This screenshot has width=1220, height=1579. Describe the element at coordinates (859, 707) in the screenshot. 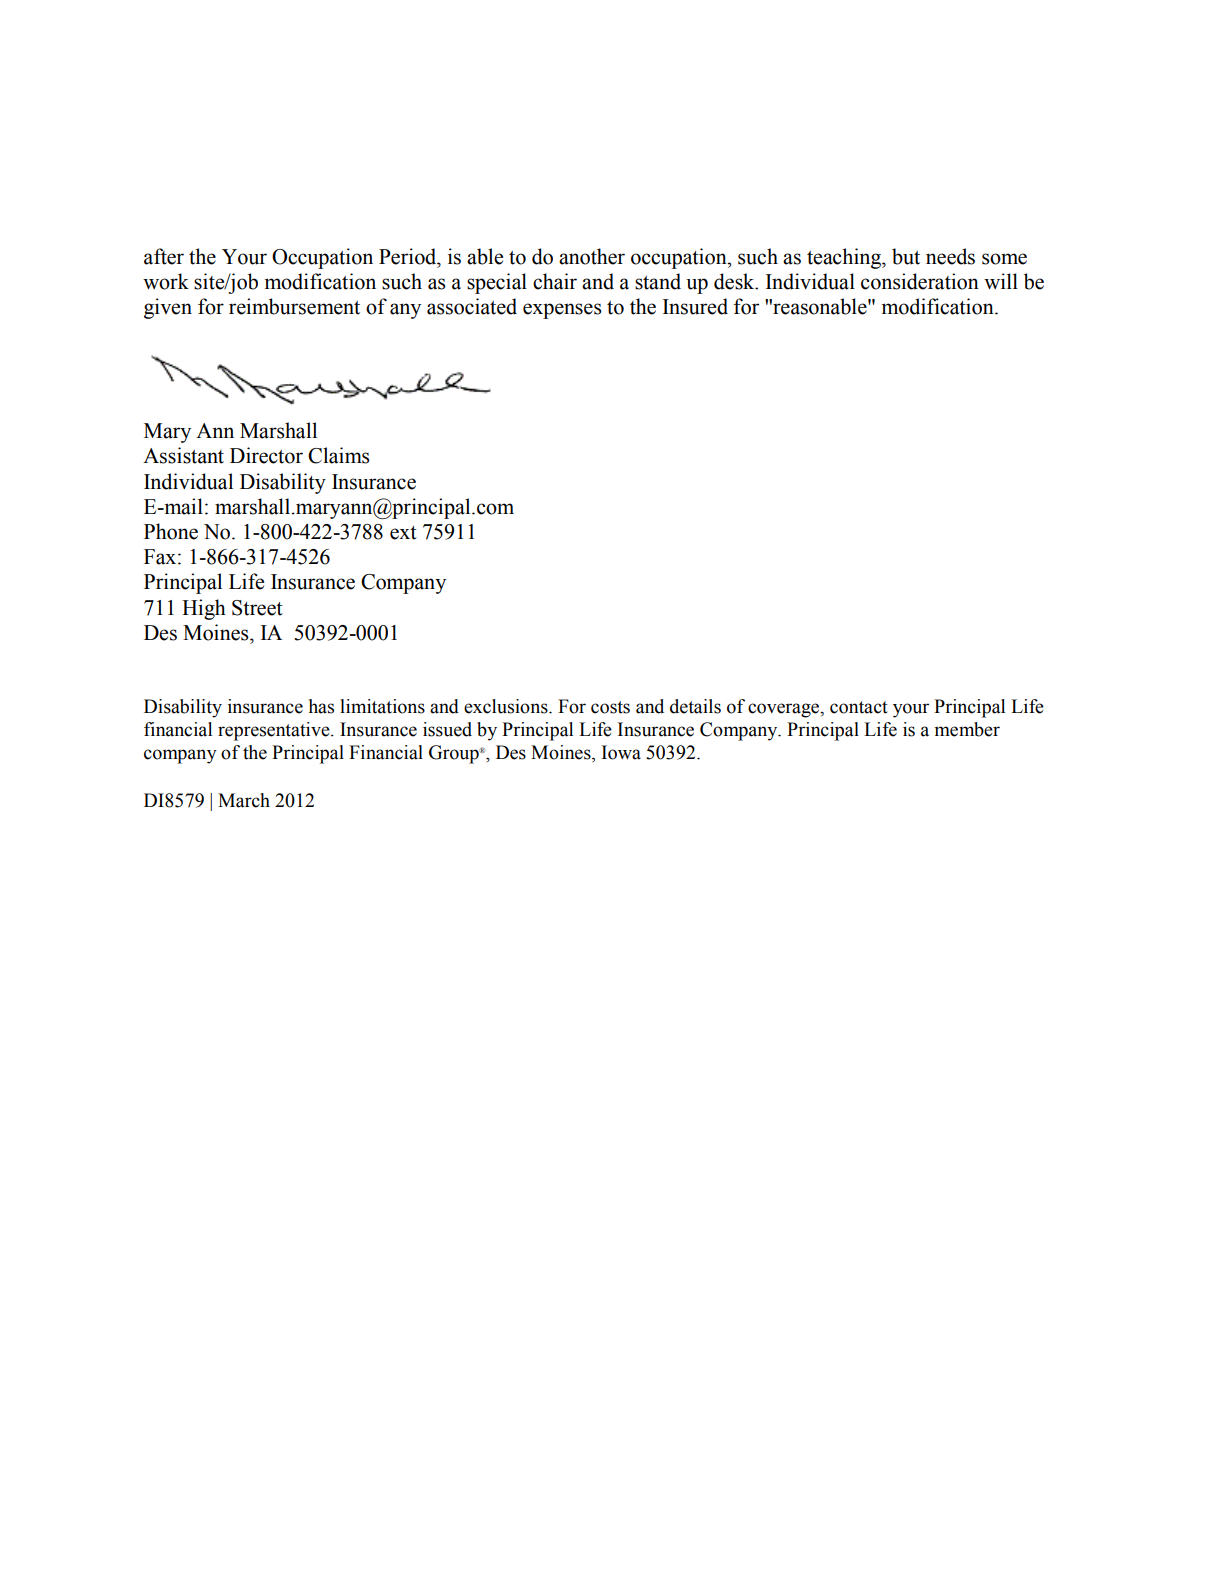

I see `contact` at that location.
